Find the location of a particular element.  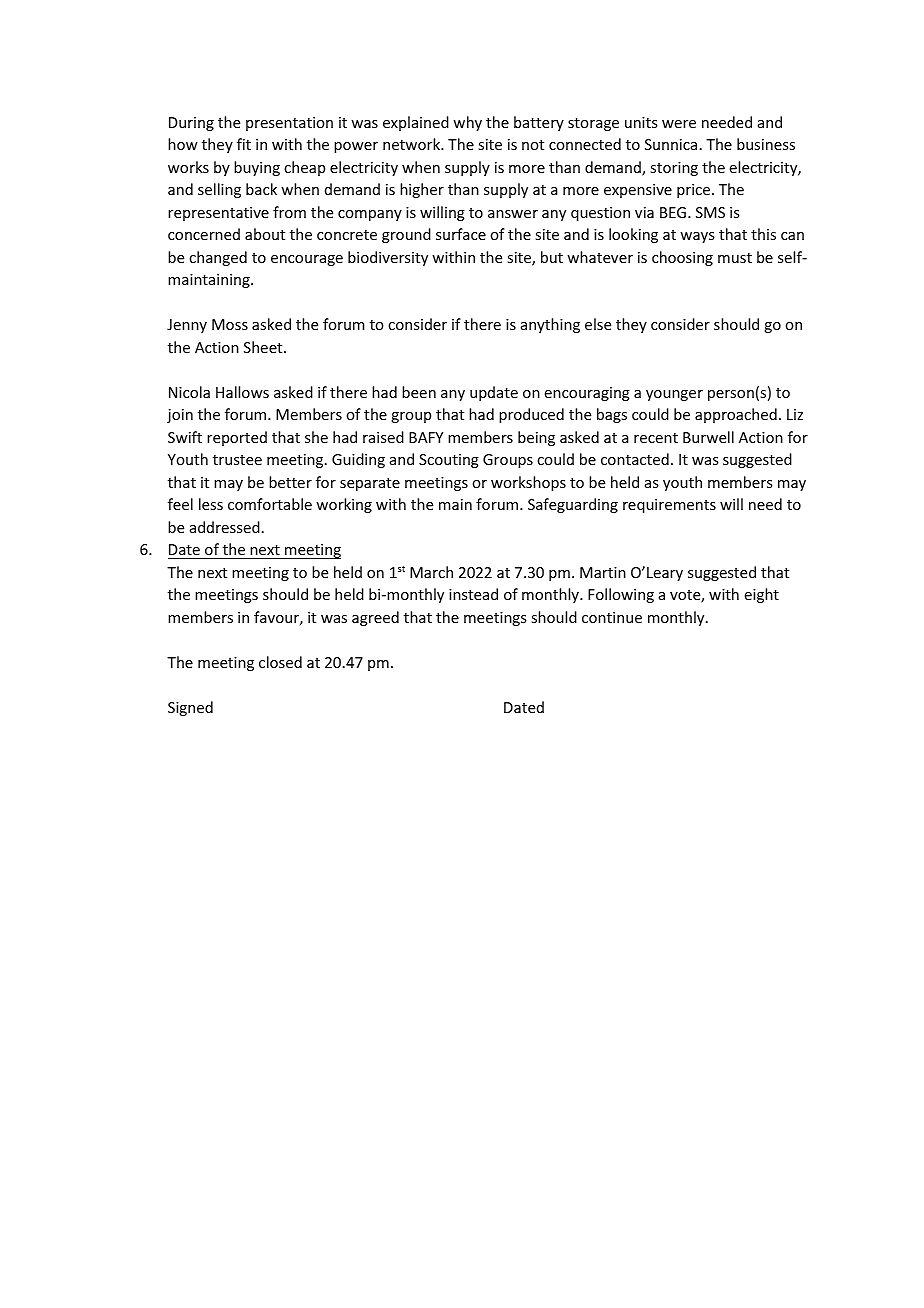

requirements is located at coordinates (669, 506).
